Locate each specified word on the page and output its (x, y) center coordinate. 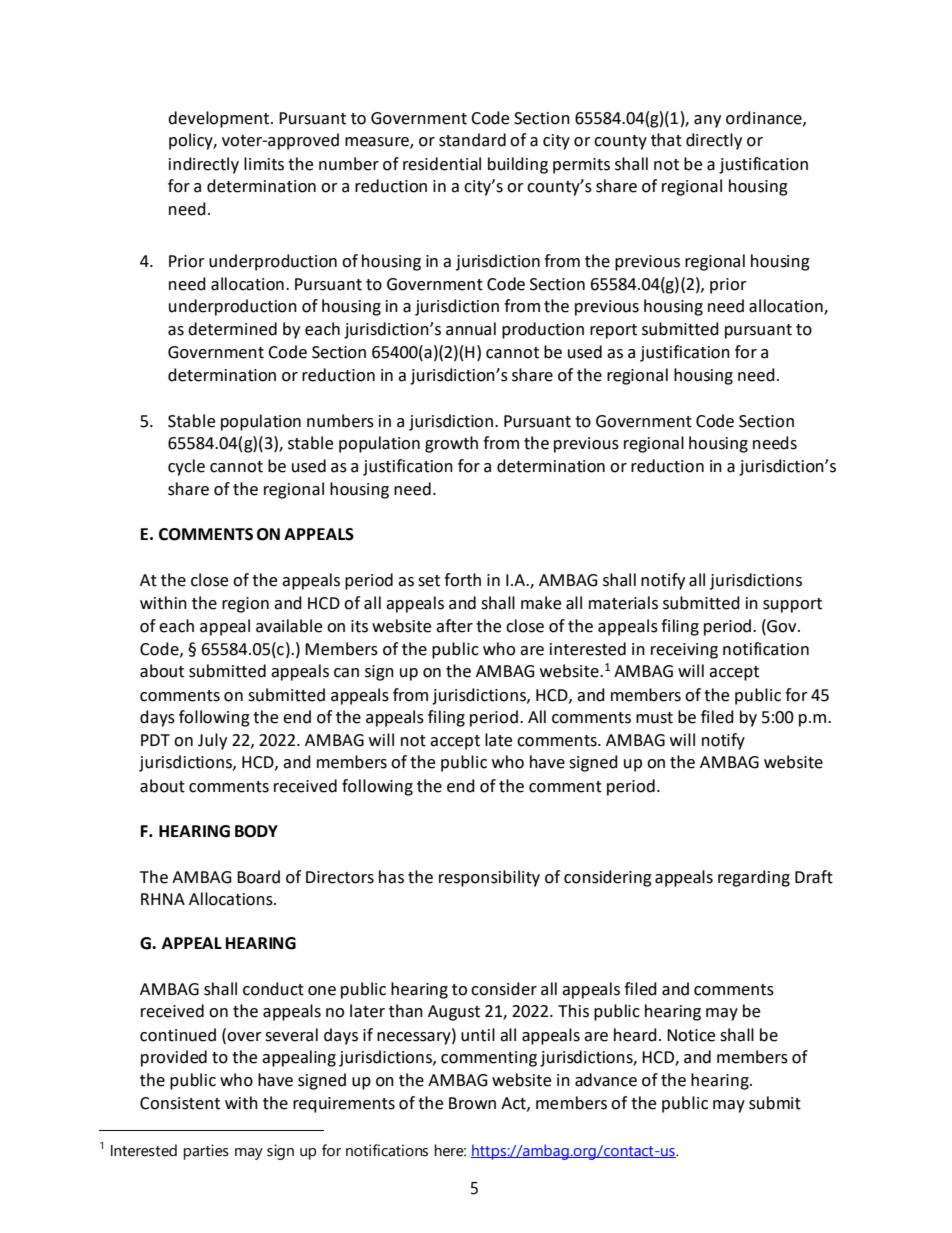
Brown (472, 1103)
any (707, 121)
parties (206, 1152)
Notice (691, 1035)
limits (264, 164)
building (518, 165)
